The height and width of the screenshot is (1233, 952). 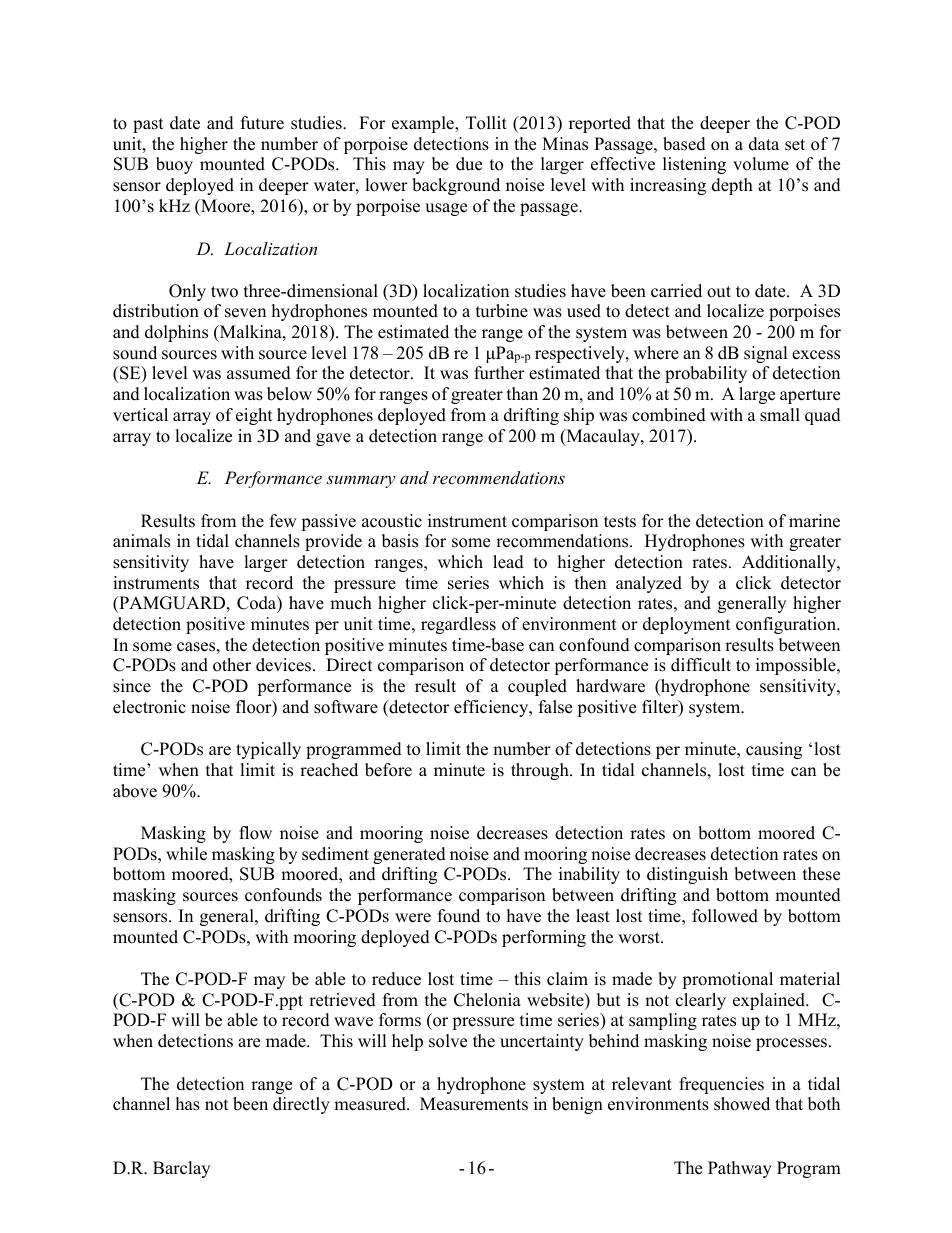 I want to click on difficult, so click(x=701, y=665).
